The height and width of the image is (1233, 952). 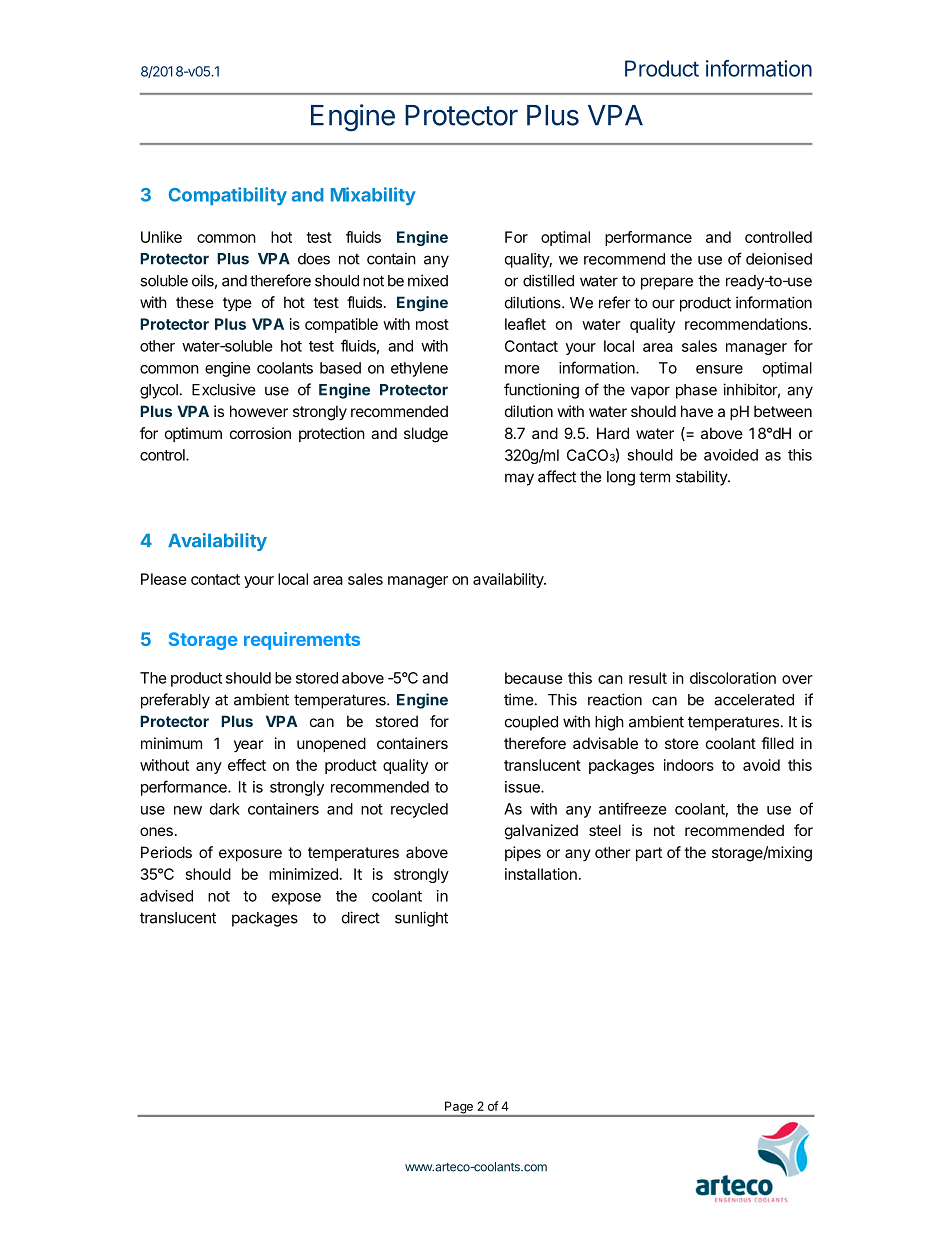 What do you see at coordinates (426, 435) in the image?
I see `sludge` at bounding box center [426, 435].
